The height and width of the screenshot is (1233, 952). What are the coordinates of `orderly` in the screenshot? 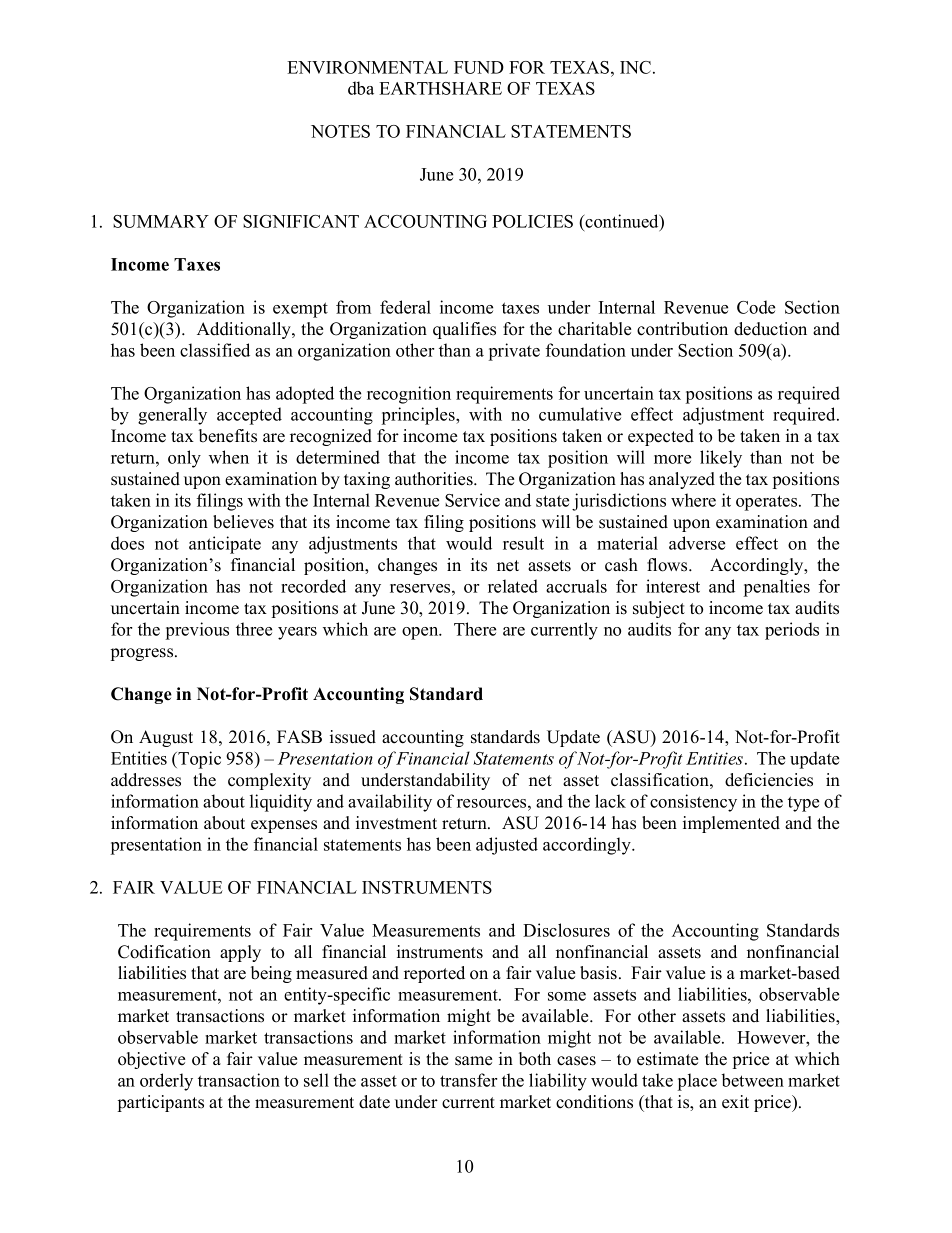 It's located at (166, 1082).
